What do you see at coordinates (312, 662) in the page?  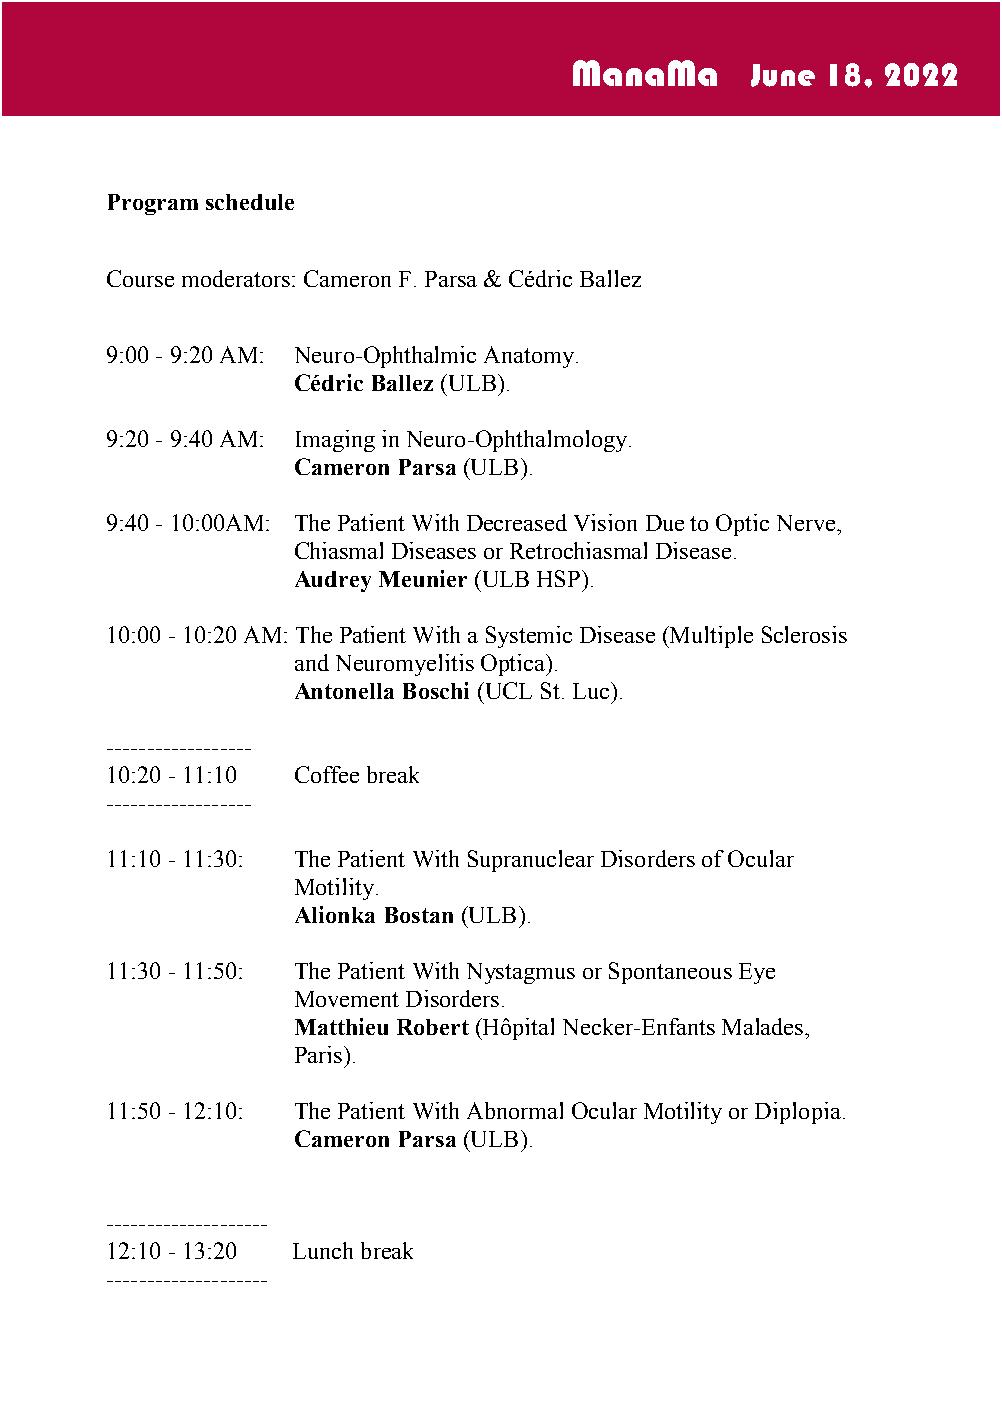 I see `and` at bounding box center [312, 662].
